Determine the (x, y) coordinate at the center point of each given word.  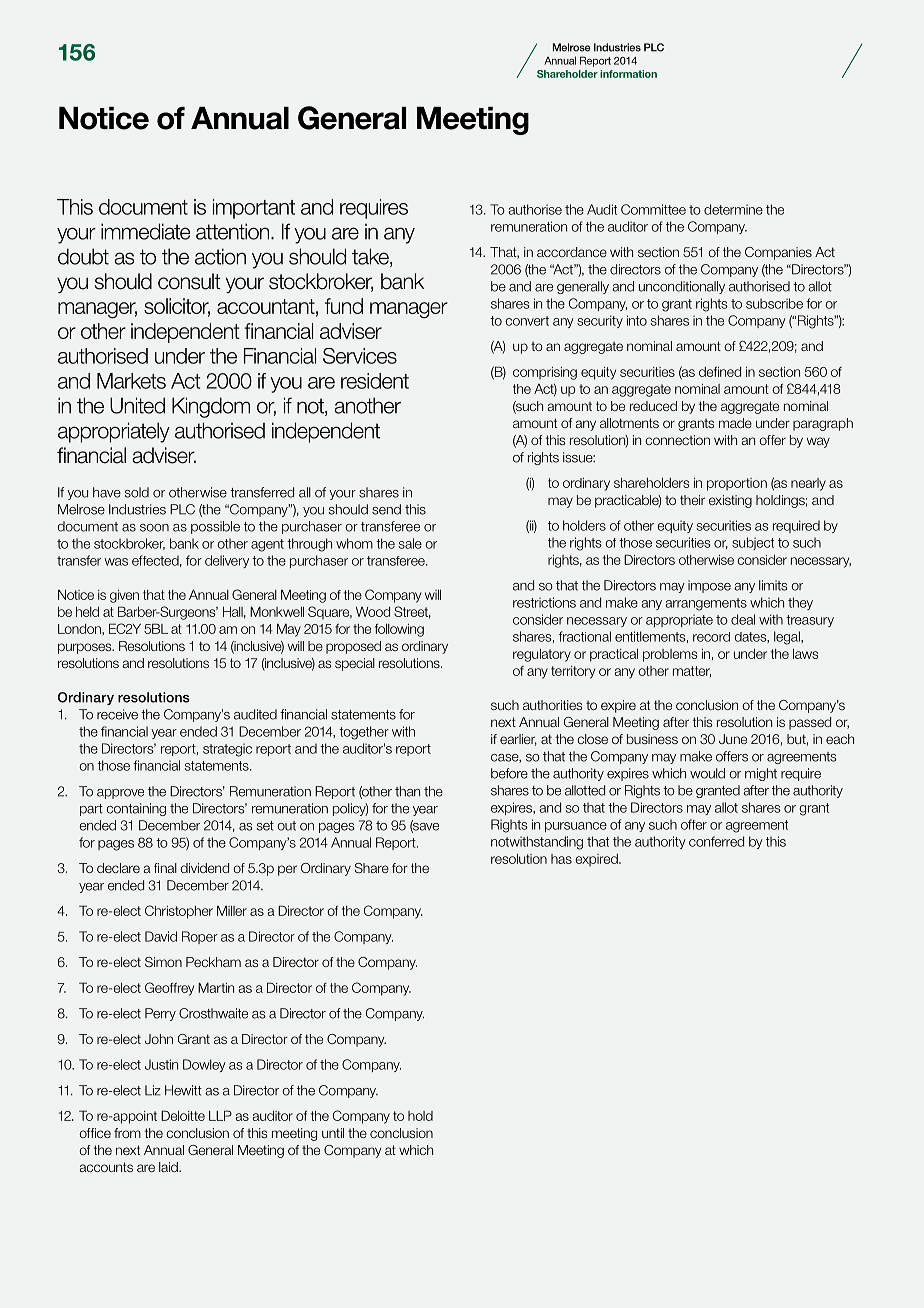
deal (743, 619)
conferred (716, 841)
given (124, 596)
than (407, 791)
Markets (131, 381)
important (254, 209)
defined (720, 372)
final (165, 868)
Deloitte (183, 1115)
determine (733, 209)
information (628, 74)
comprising (545, 373)
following (399, 630)
